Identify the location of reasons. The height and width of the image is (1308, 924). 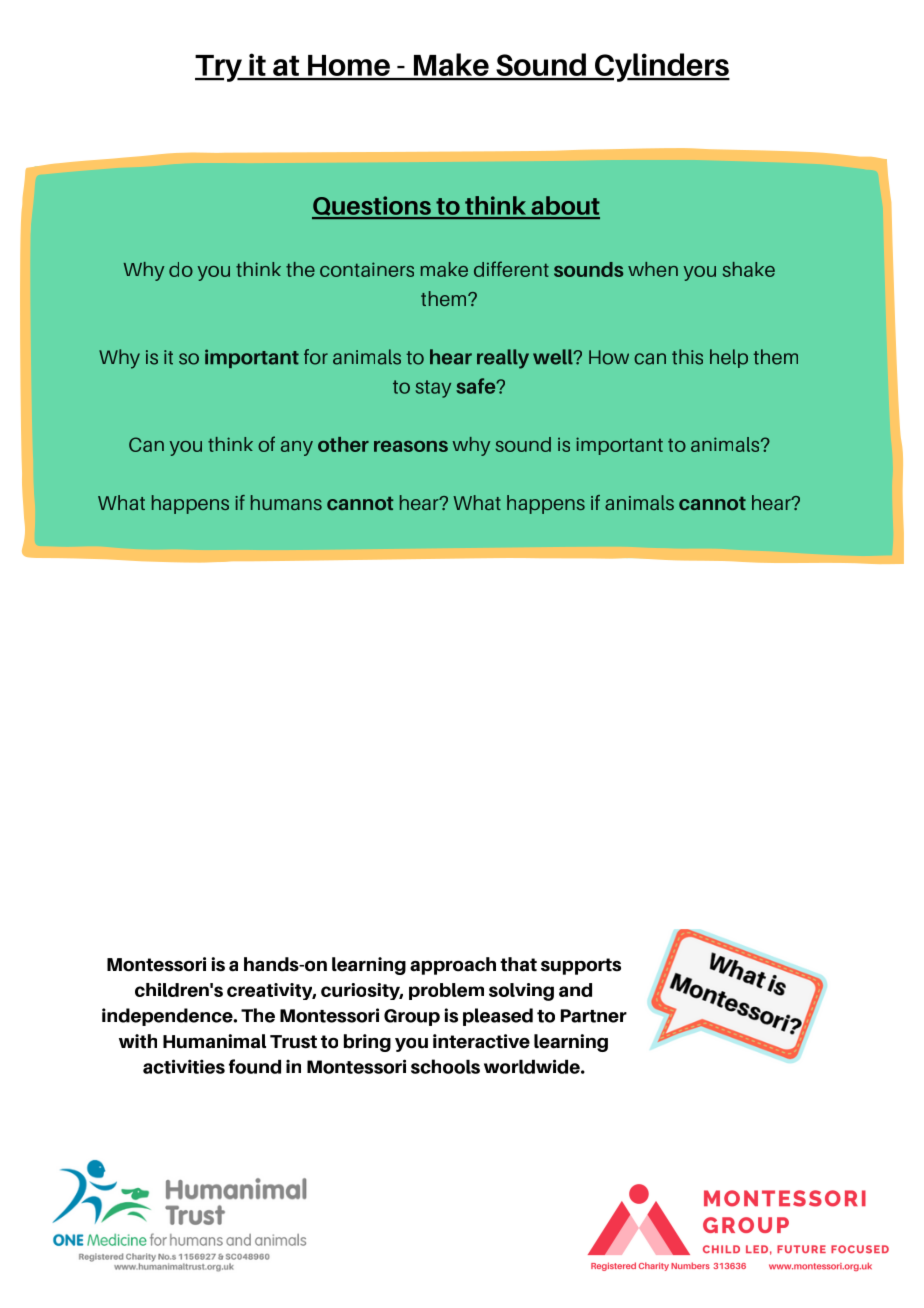
(411, 446).
